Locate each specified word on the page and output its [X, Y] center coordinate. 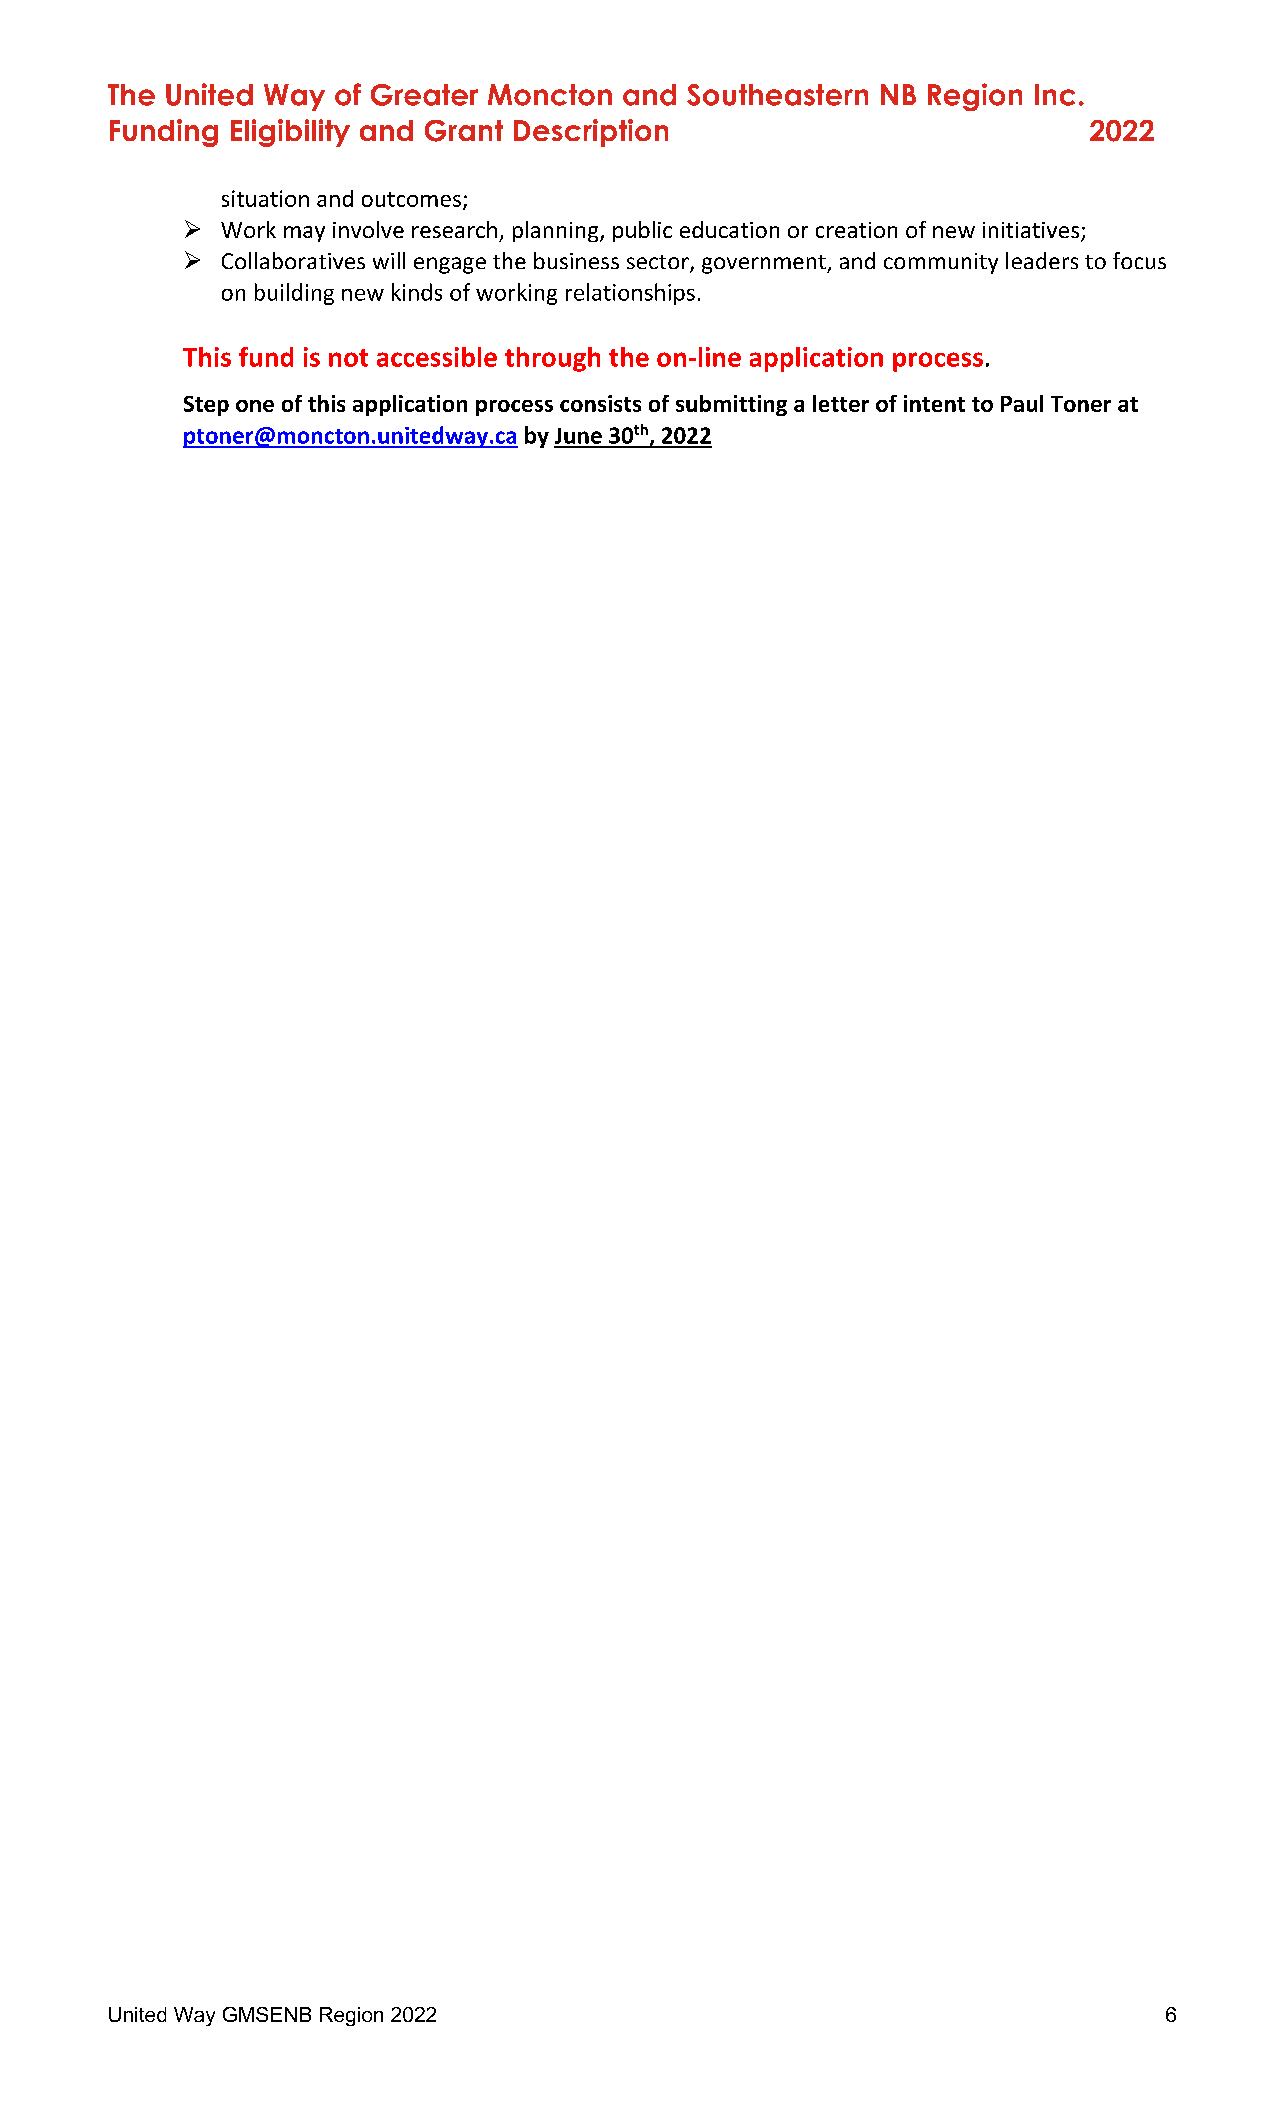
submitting [731, 405]
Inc [1055, 95]
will [389, 260]
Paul [1022, 403]
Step [206, 406]
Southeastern [777, 95]
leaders [1042, 260]
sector [659, 263]
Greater [424, 95]
